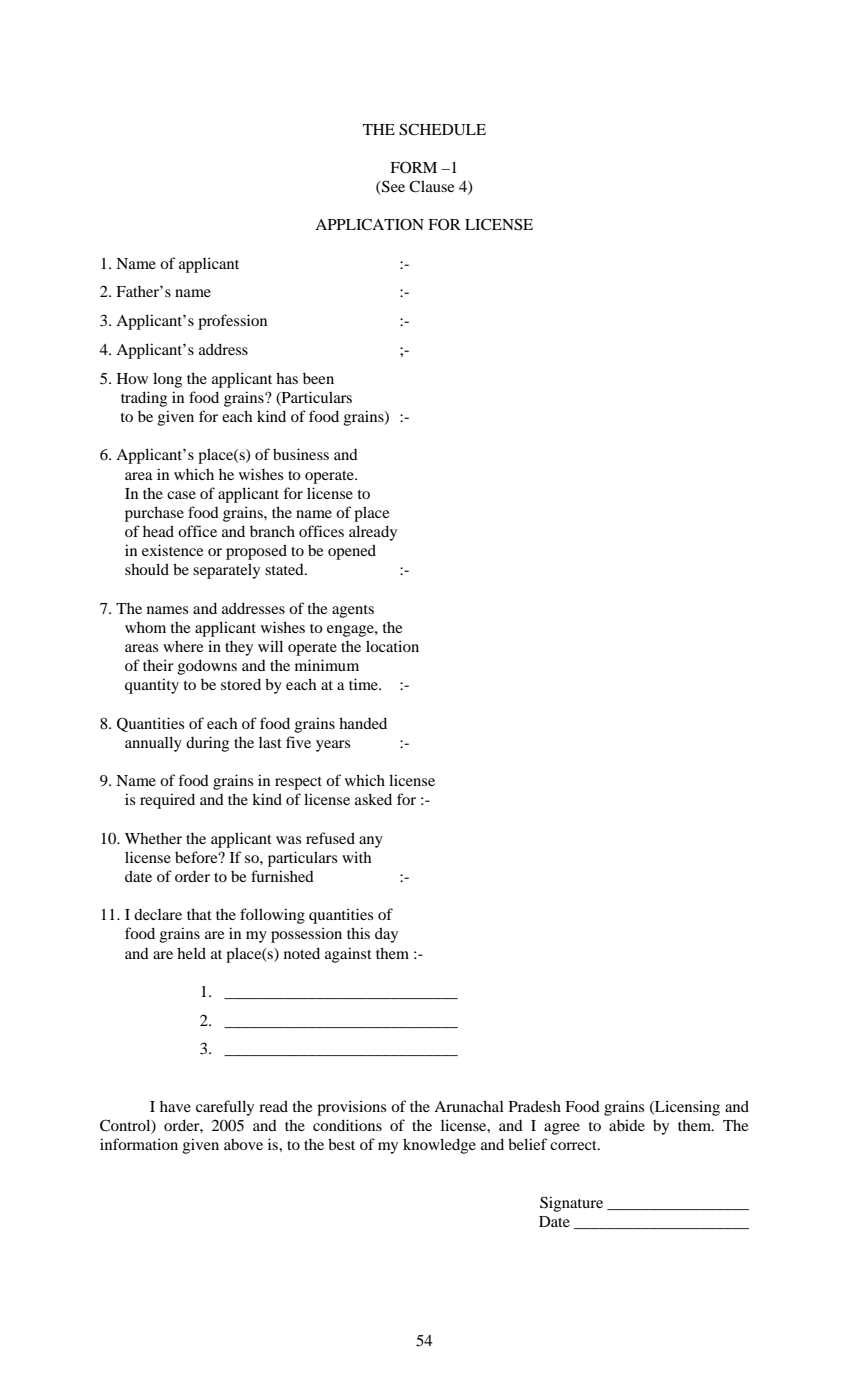  Describe the element at coordinates (183, 646) in the page. I see `where` at that location.
